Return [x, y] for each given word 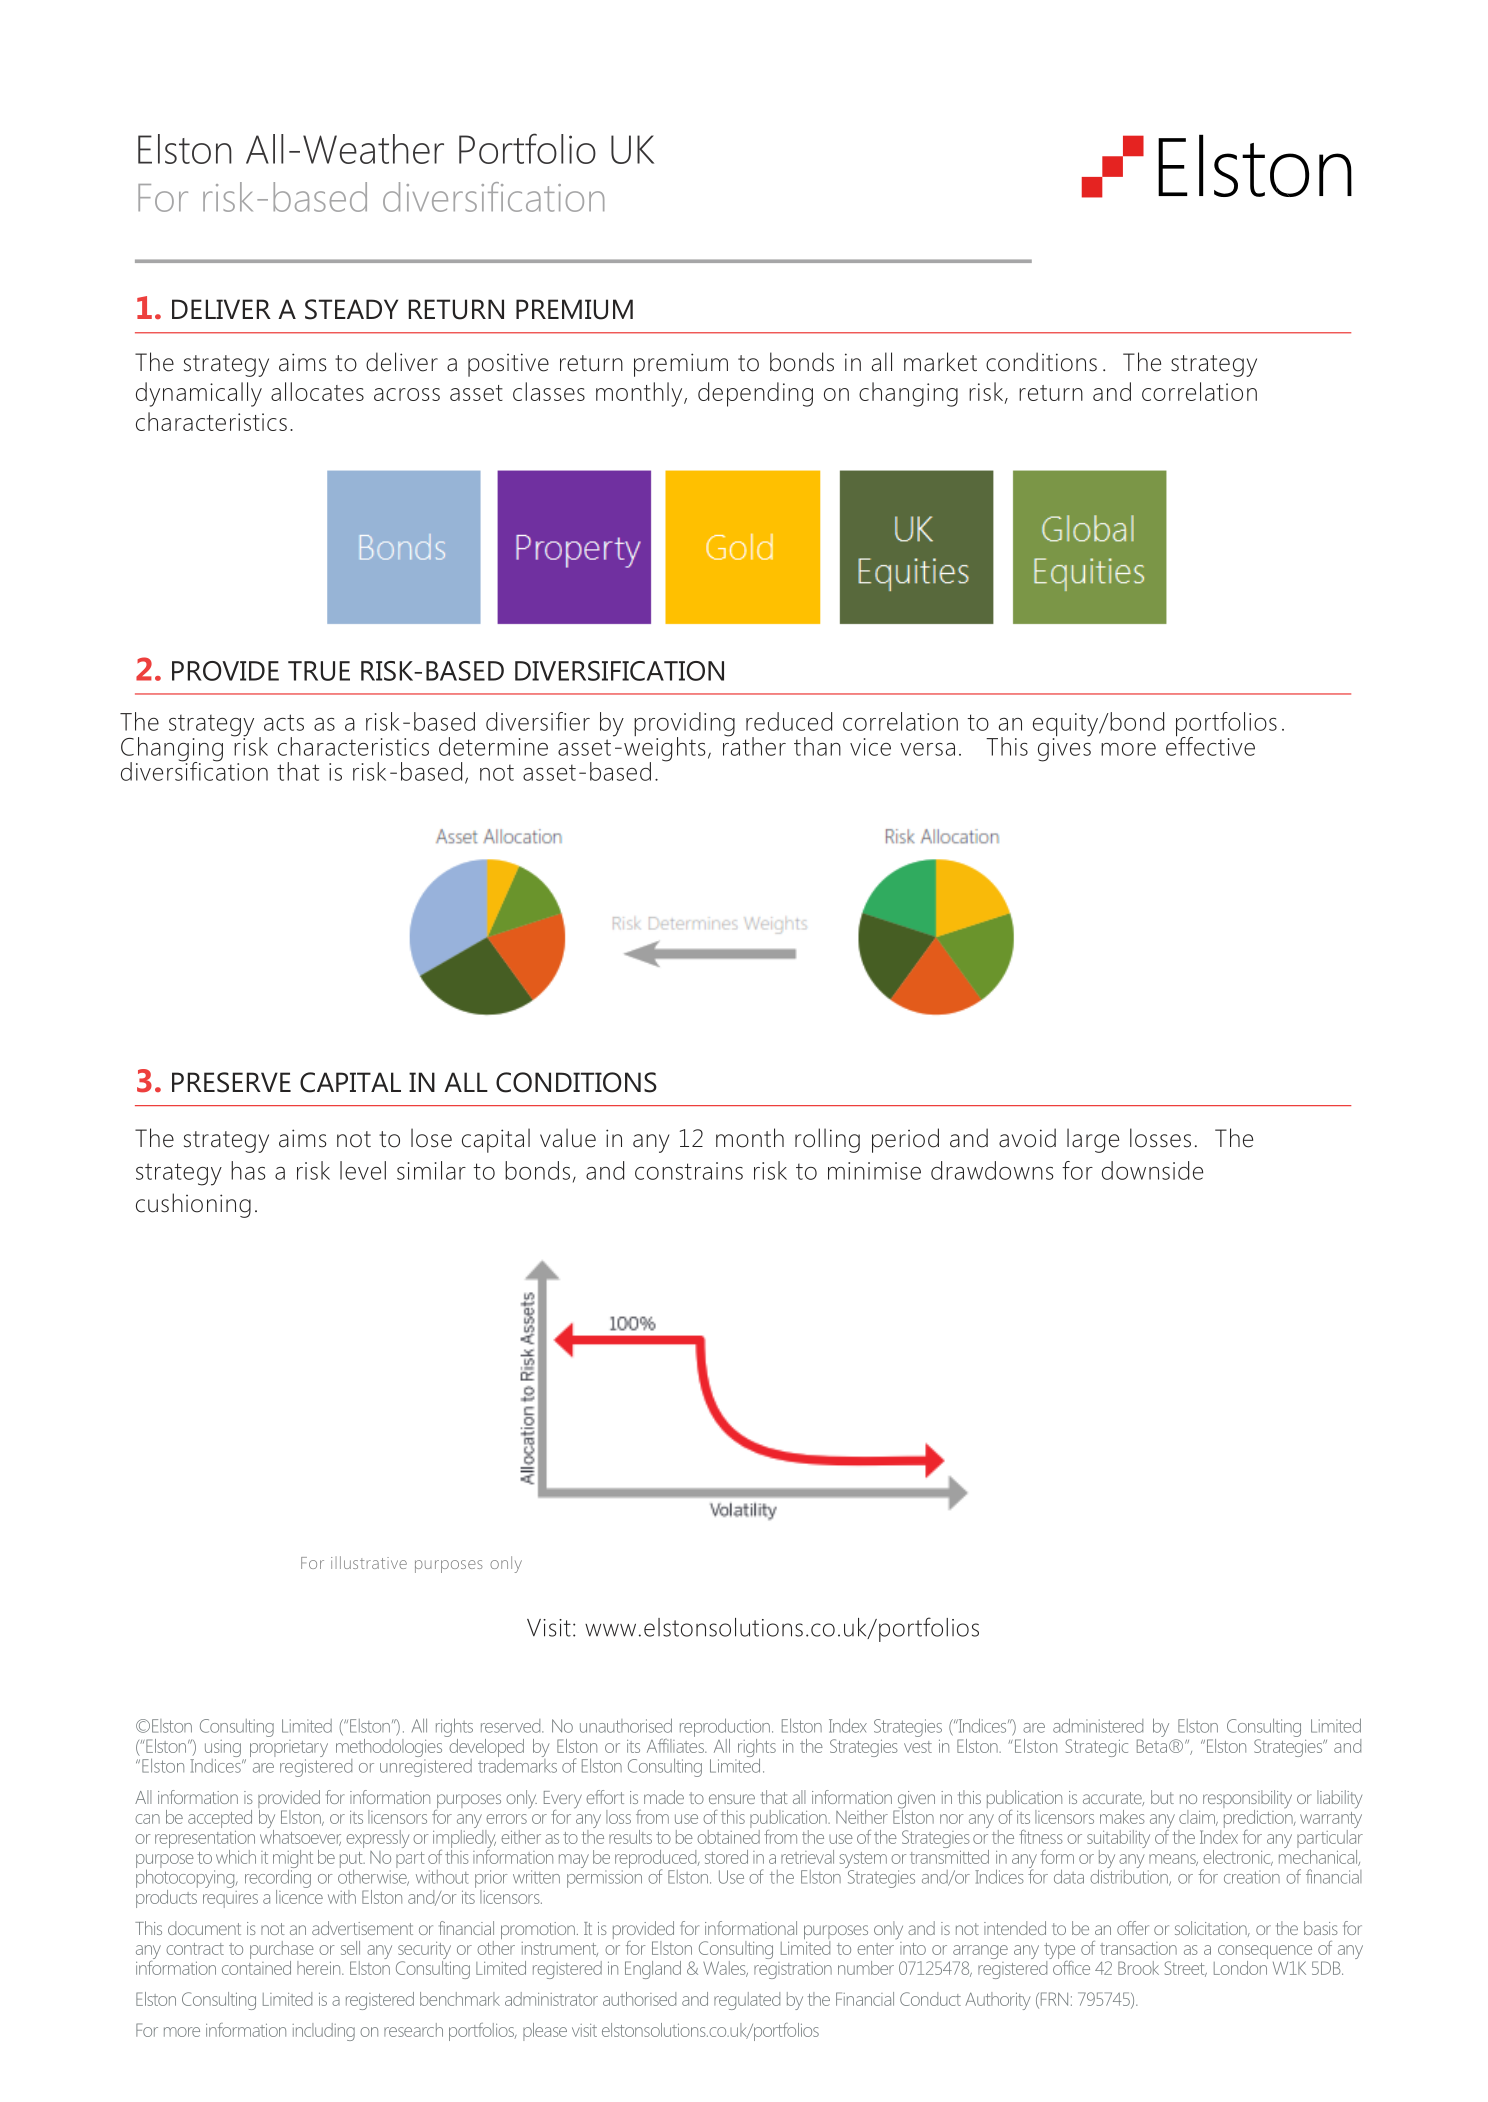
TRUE [319, 671]
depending [755, 394]
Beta [1152, 1746]
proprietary [289, 1750]
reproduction [725, 1728]
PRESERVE [231, 1082]
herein [320, 1968]
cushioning [193, 1205]
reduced [789, 721]
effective [1210, 745]
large [1093, 1140]
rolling [827, 1140]
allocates [317, 391]
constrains [689, 1171]
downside [1152, 1170]
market [940, 362]
